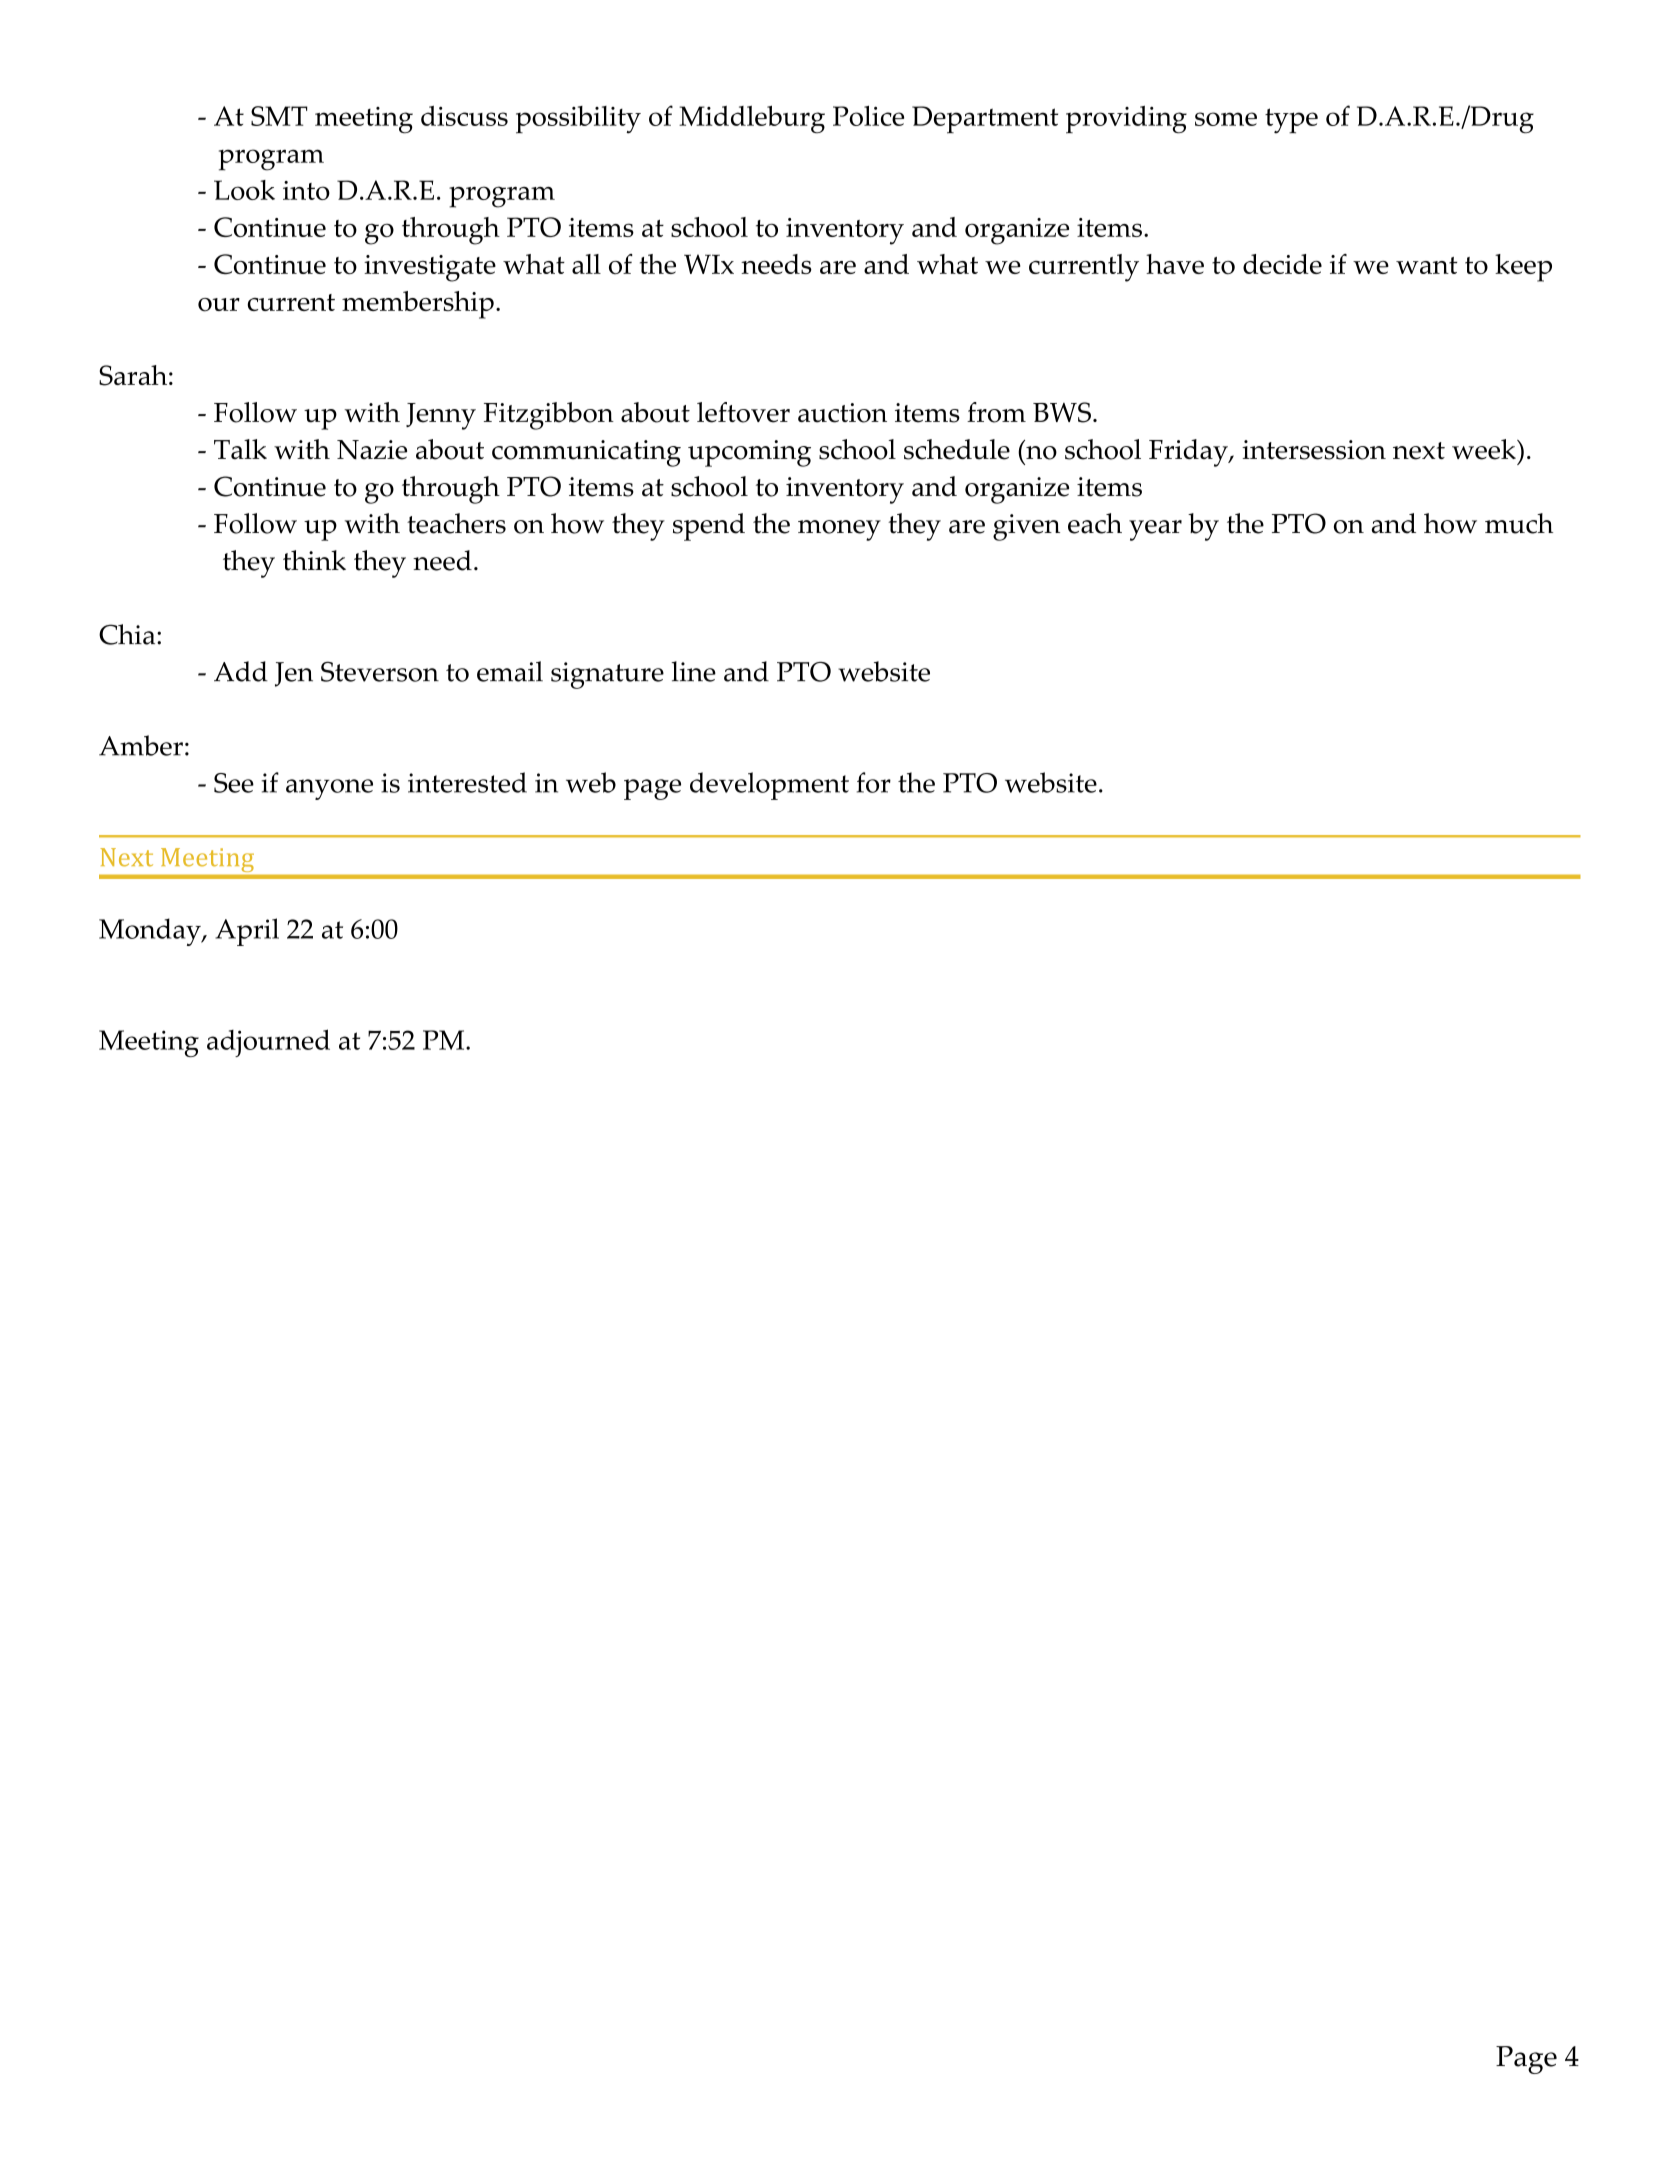 The width and height of the screenshot is (1679, 2173). I want to click on auction, so click(842, 413).
